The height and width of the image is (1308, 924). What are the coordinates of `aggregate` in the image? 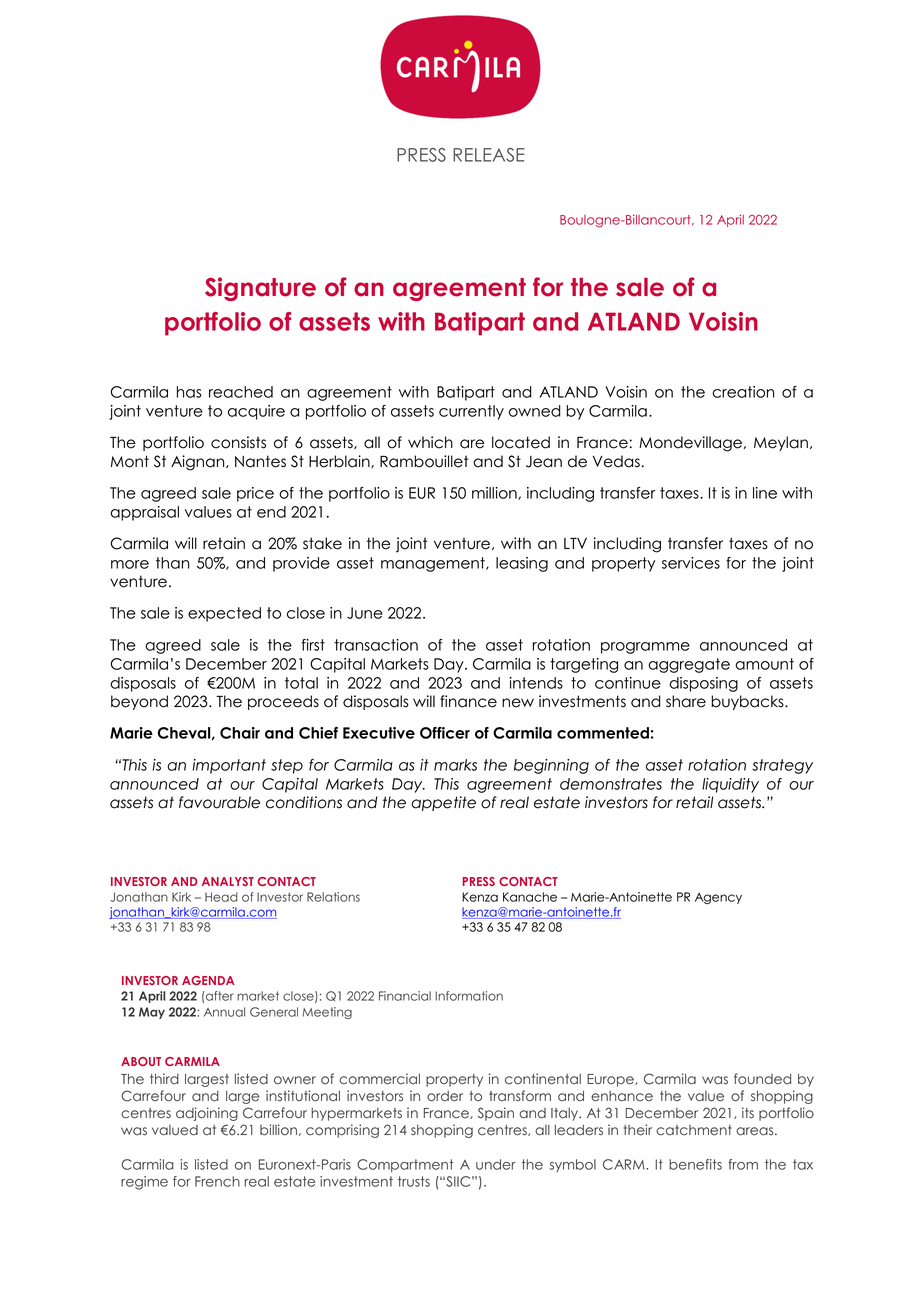 It's located at (689, 665).
